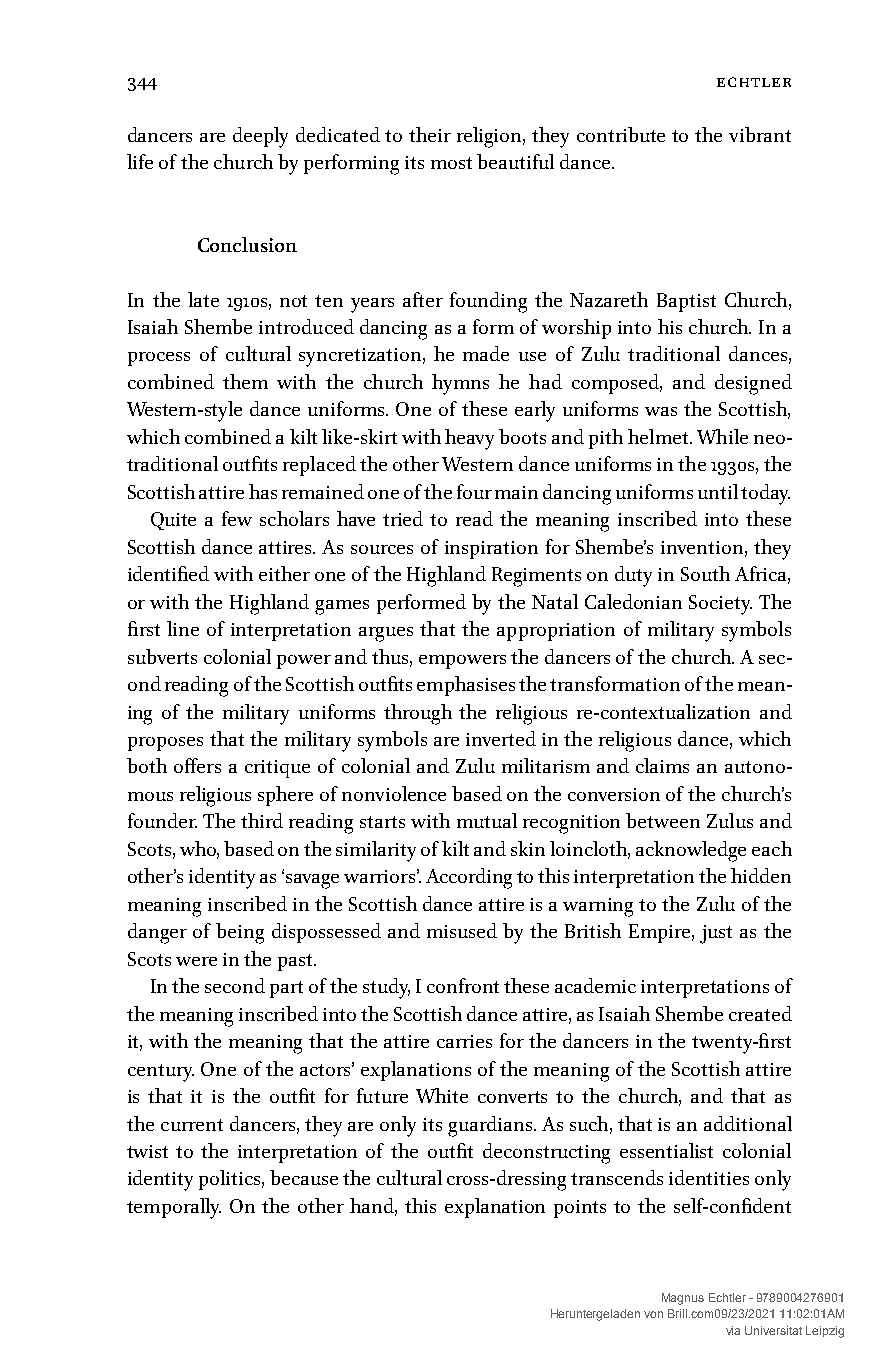 The height and width of the page is (1359, 896). I want to click on vibrant, so click(760, 134).
